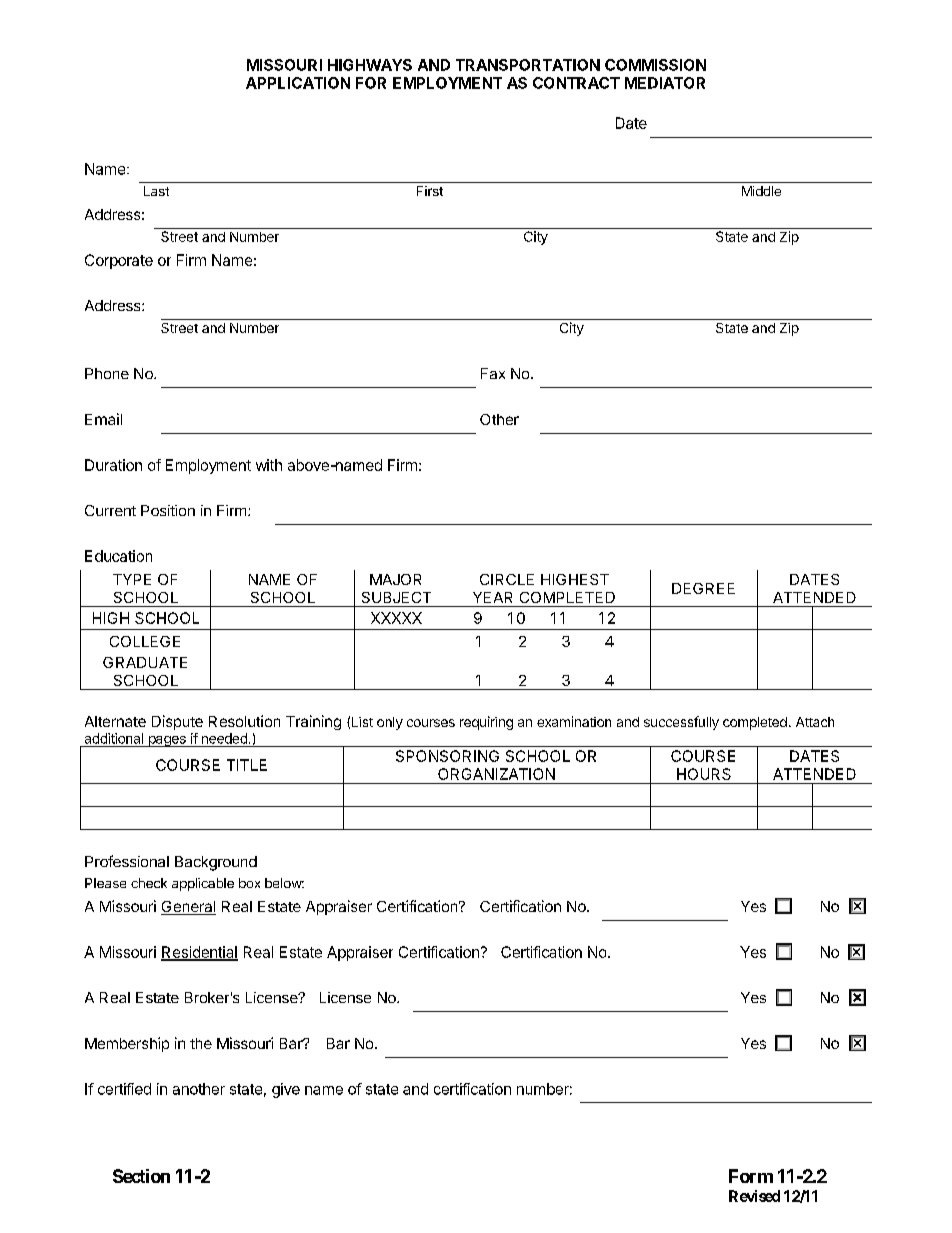 The width and height of the screenshot is (952, 1233). What do you see at coordinates (493, 373) in the screenshot?
I see `Fax` at bounding box center [493, 373].
